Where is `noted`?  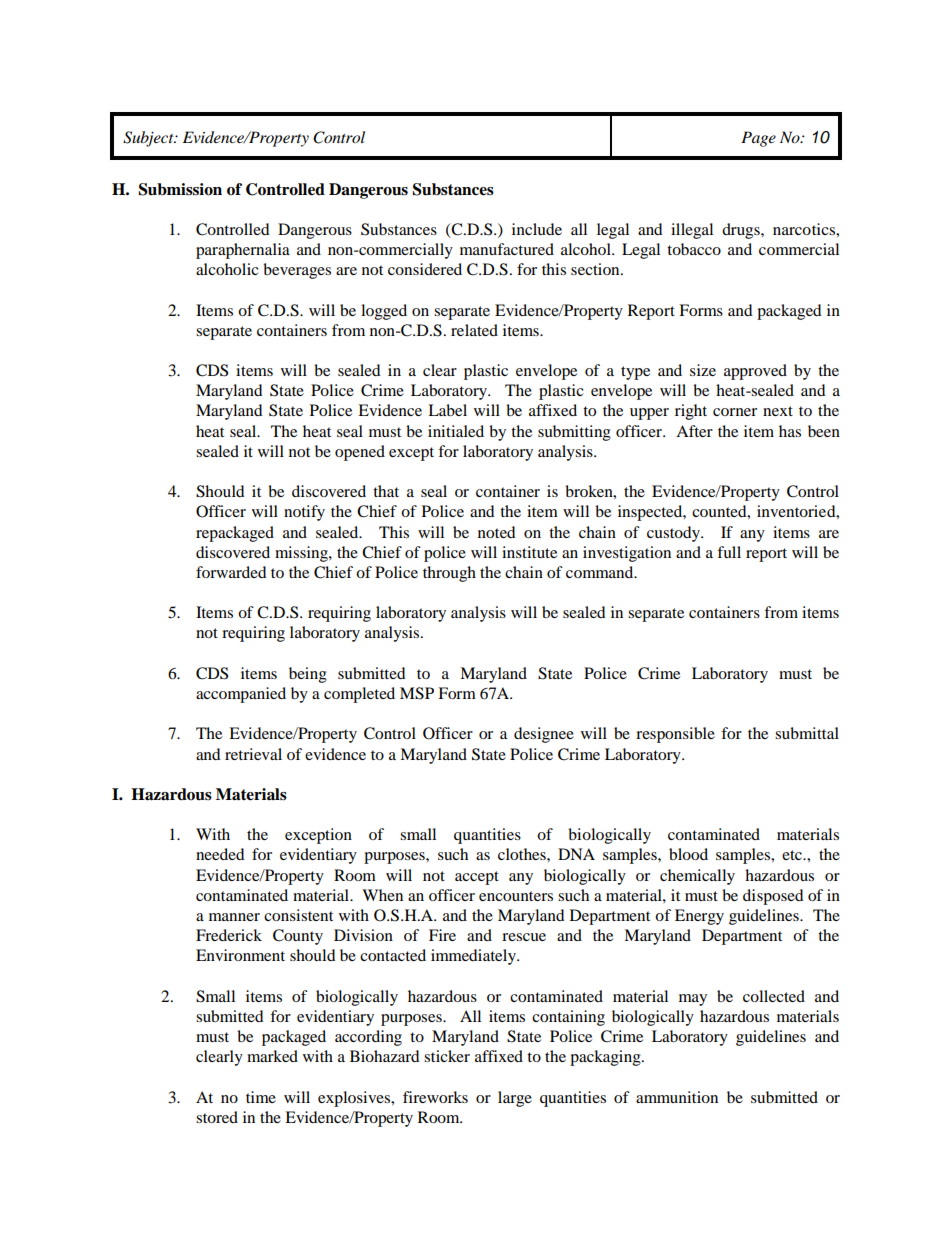 noted is located at coordinates (497, 532).
